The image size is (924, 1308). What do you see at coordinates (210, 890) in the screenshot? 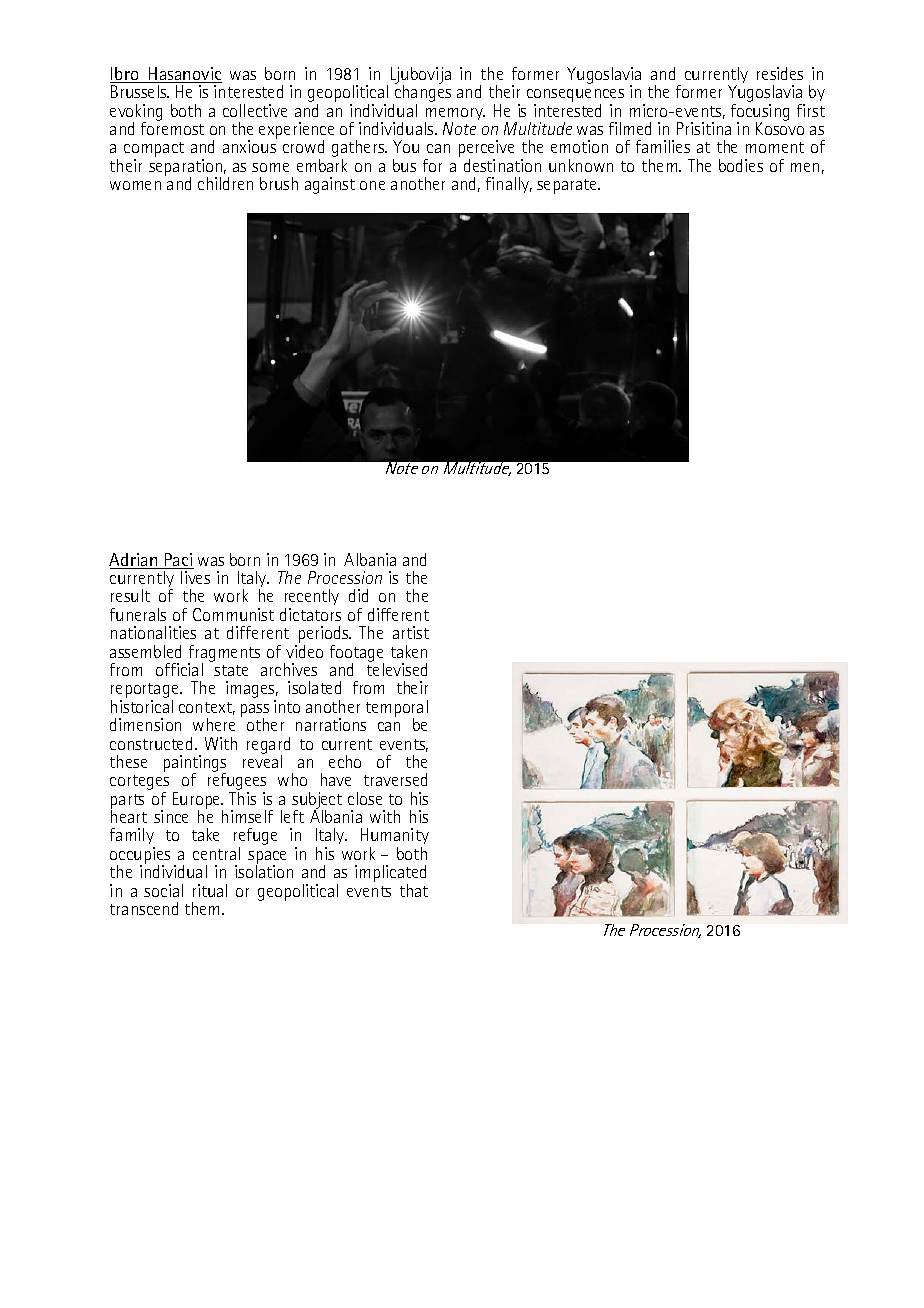
I see `ritual` at bounding box center [210, 890].
